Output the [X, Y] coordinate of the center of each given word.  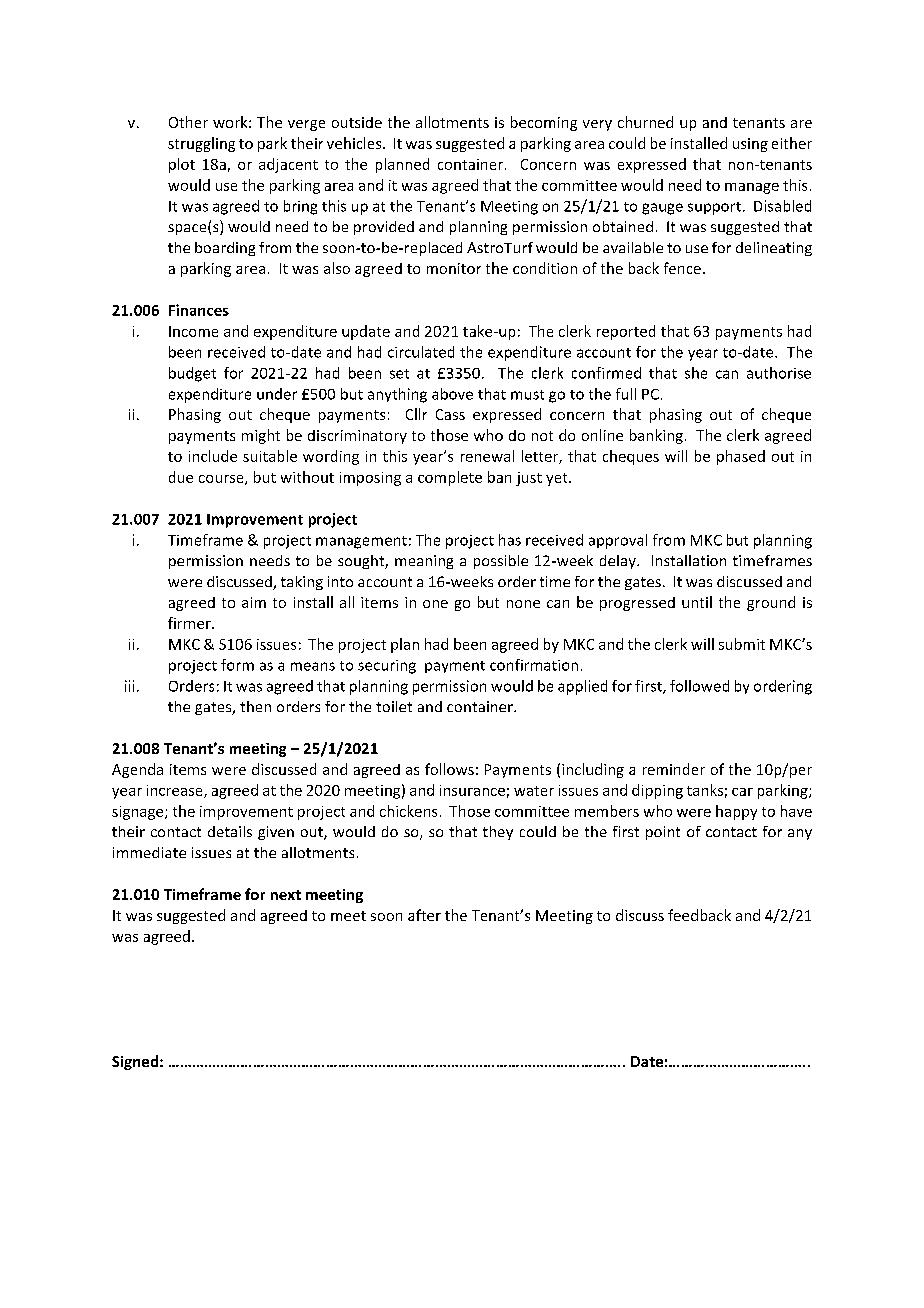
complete [450, 478]
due [181, 477]
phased [741, 457]
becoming [544, 123]
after [424, 915]
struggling [201, 144]
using [750, 145]
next [286, 895]
